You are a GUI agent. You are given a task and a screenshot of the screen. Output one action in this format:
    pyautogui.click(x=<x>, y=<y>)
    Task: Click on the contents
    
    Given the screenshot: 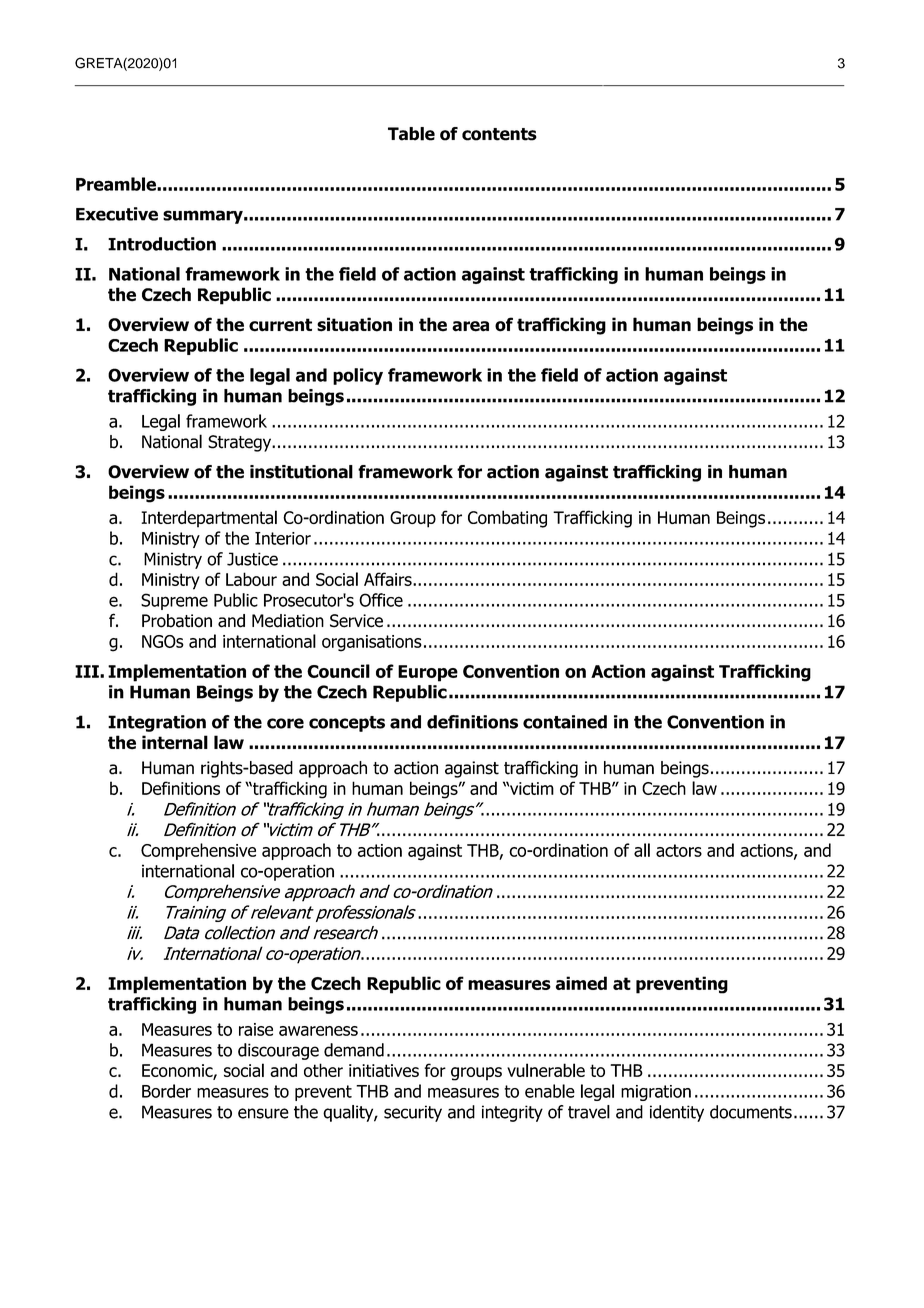 What is the action you would take?
    pyautogui.click(x=499, y=134)
